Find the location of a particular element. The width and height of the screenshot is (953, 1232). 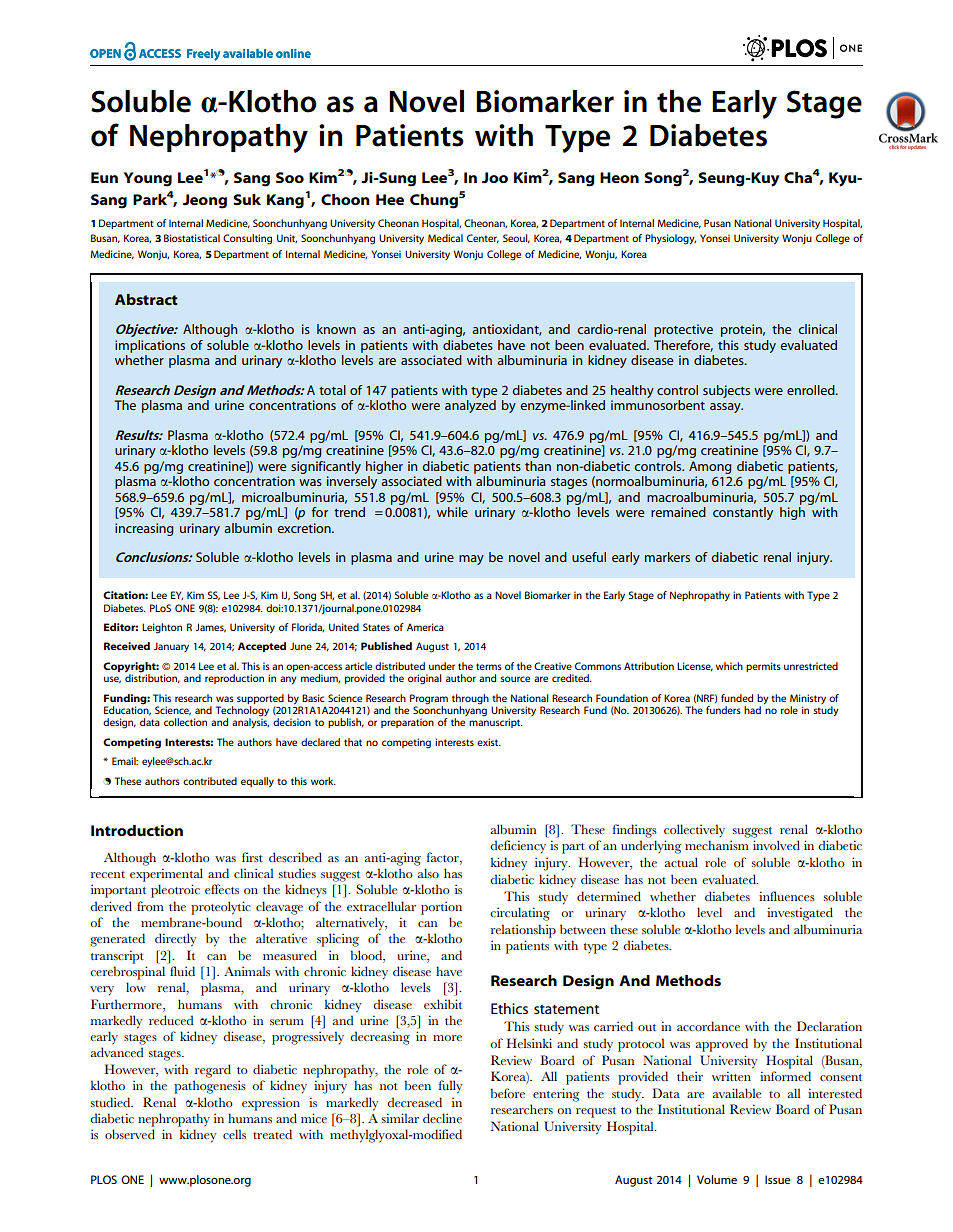

cells is located at coordinates (234, 1134).
